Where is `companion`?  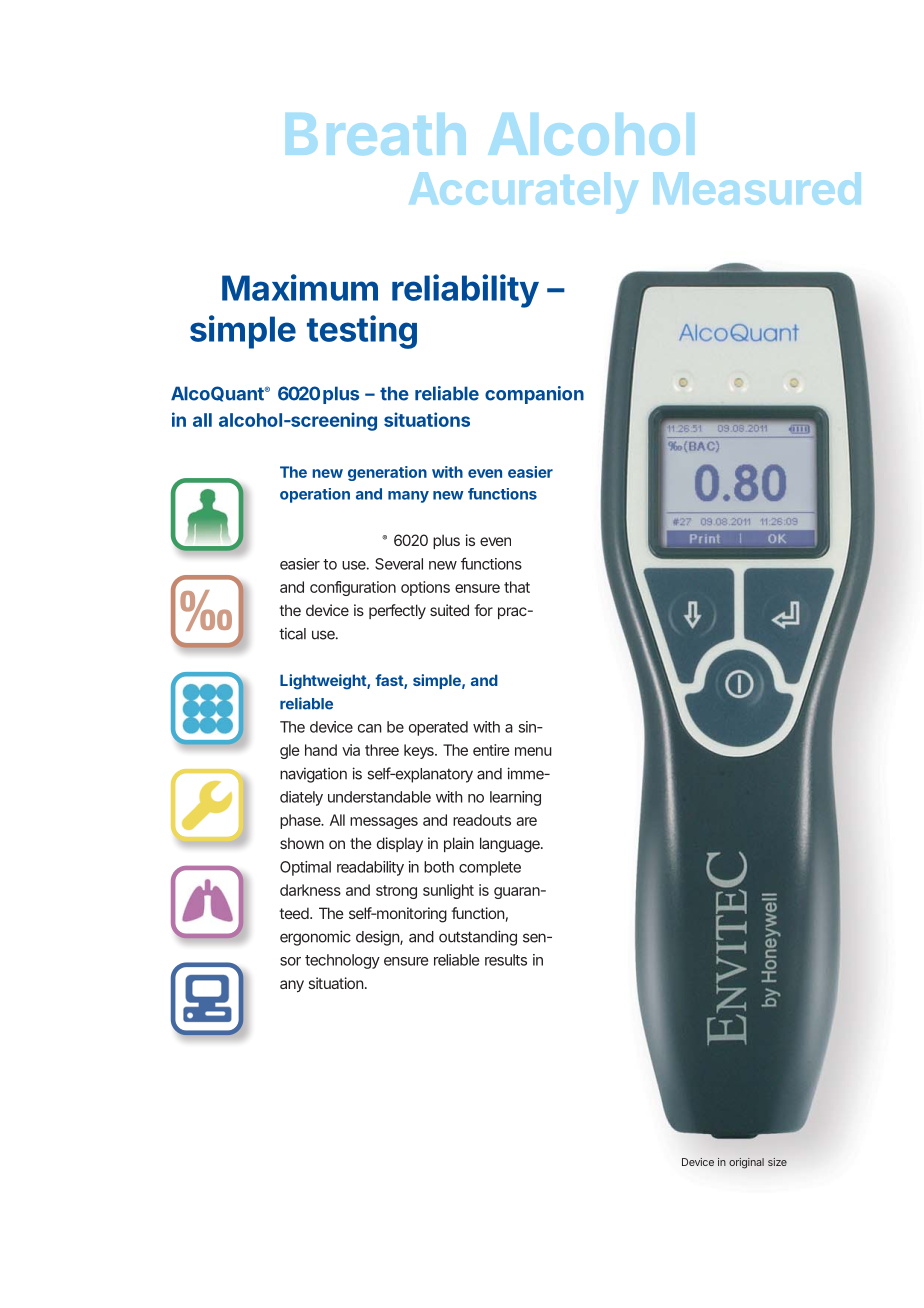
companion is located at coordinates (534, 395).
